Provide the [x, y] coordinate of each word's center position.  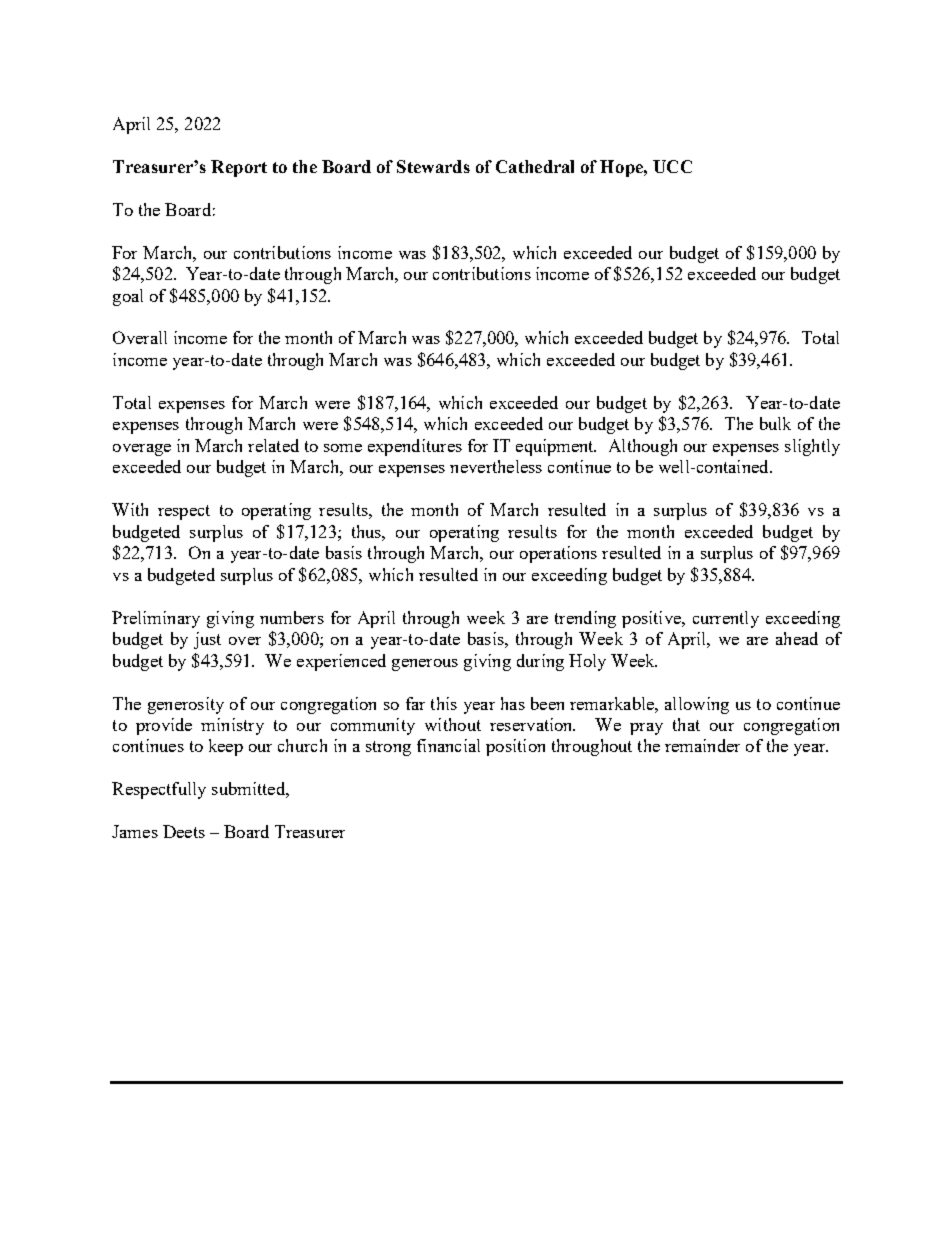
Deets [184, 831]
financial [448, 745]
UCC [672, 166]
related [273, 445]
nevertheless [496, 466]
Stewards [433, 166]
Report [239, 168]
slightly [812, 447]
